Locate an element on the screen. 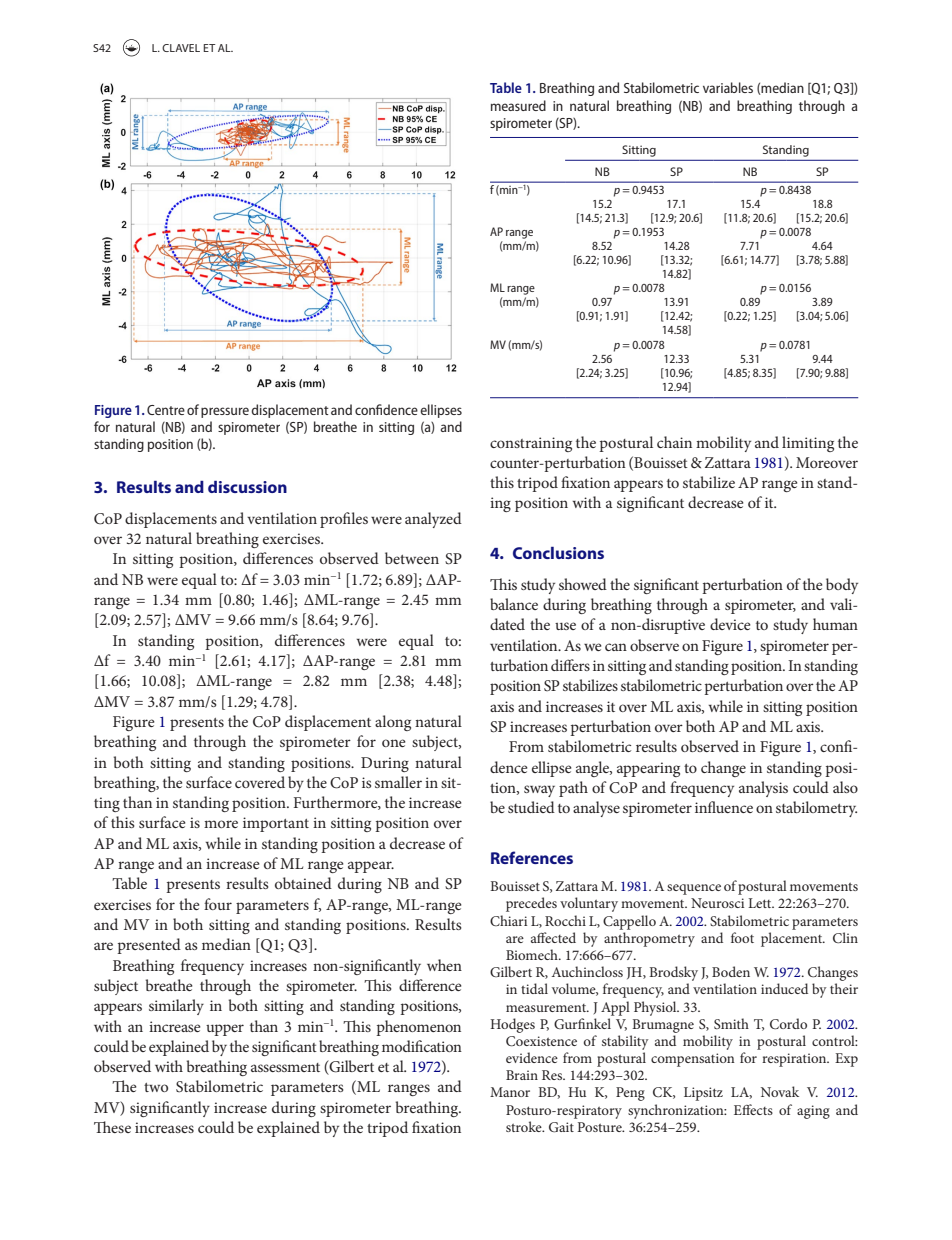 The image size is (952, 1240). pressure is located at coordinates (225, 412).
